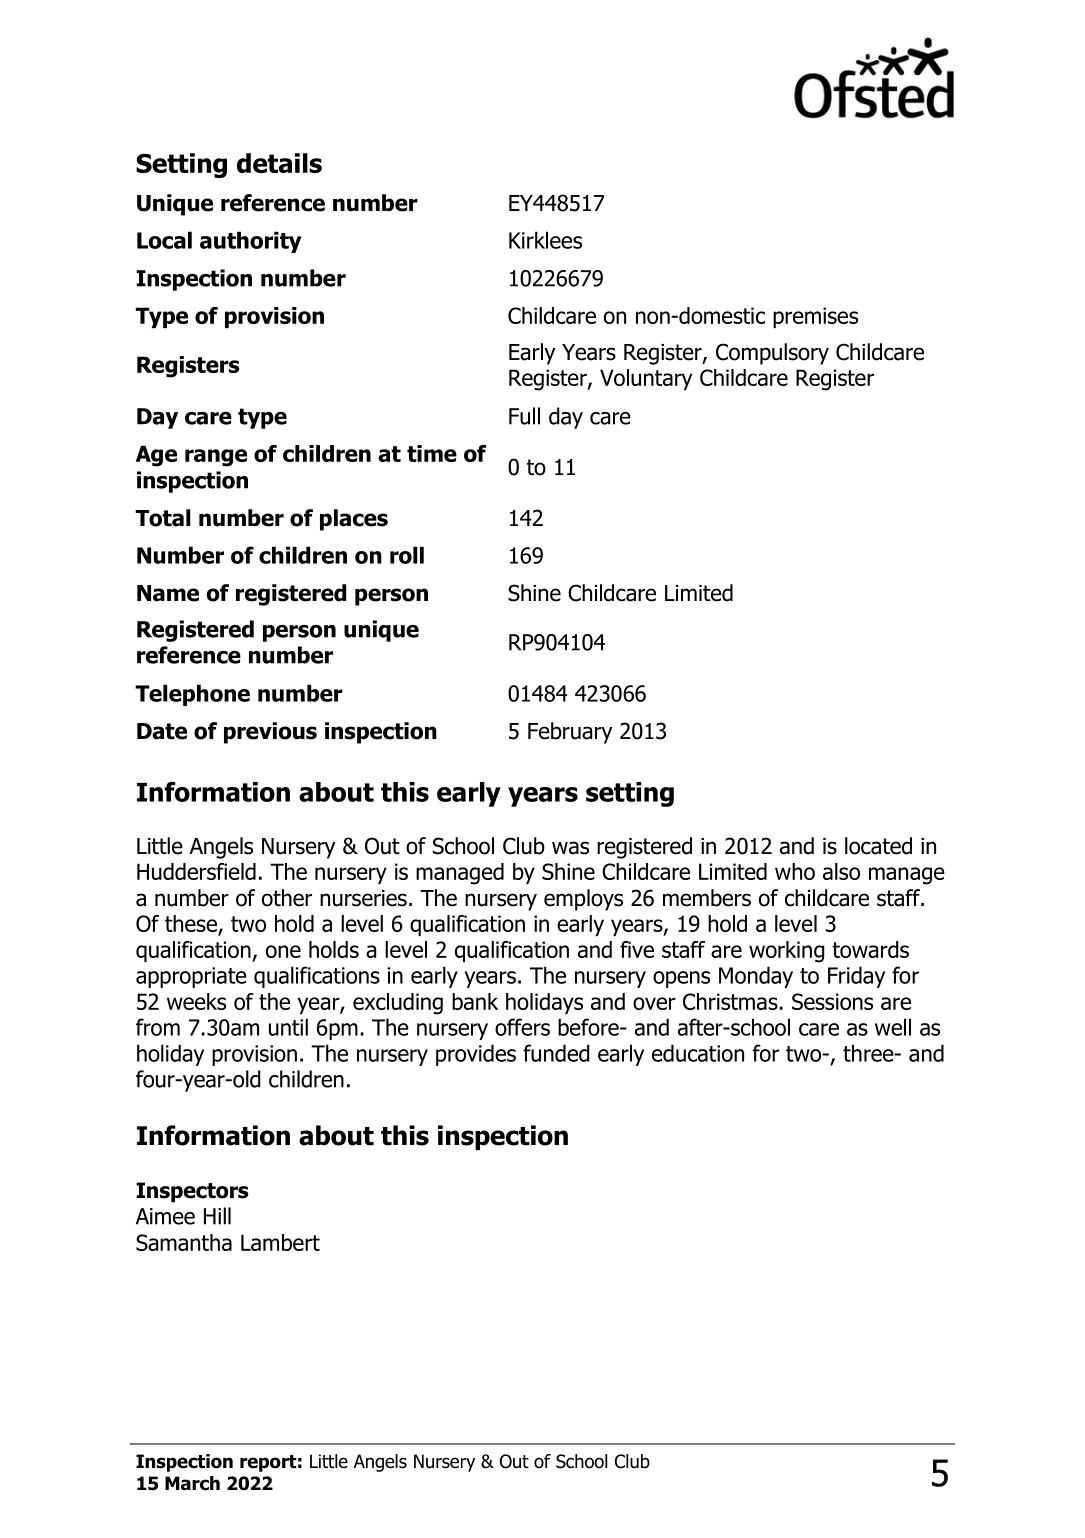 The height and width of the screenshot is (1538, 1085). I want to click on Lambert, so click(280, 1242).
